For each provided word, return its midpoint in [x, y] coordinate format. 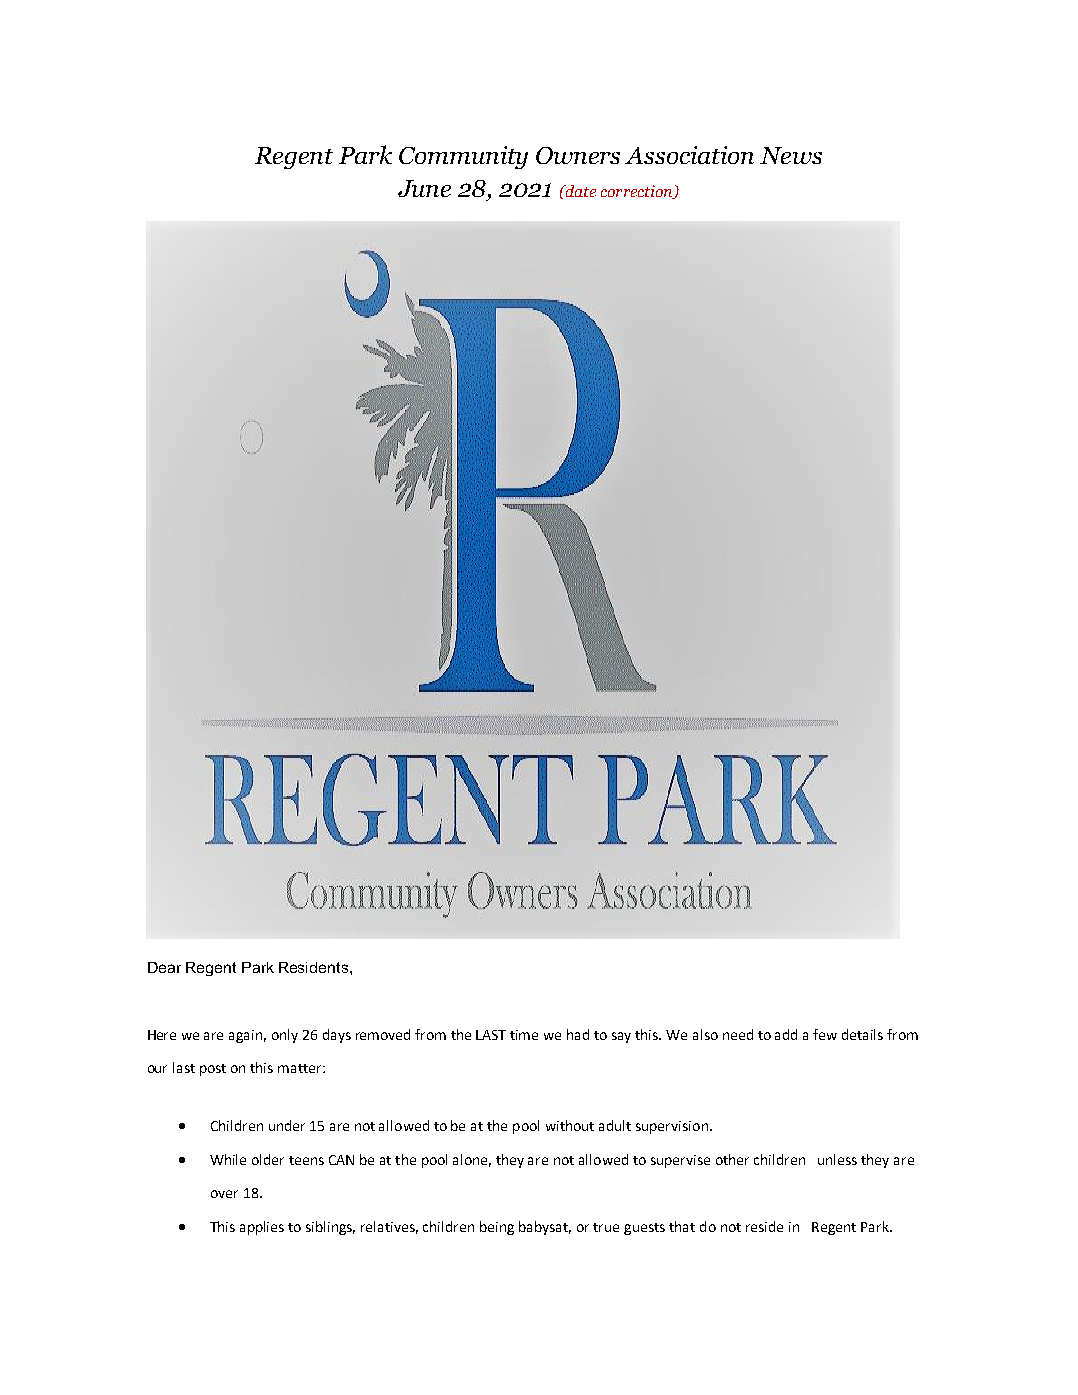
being [497, 1228]
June [424, 188]
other [732, 1159]
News [791, 155]
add [786, 1034]
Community [463, 157]
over [224, 1194]
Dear [164, 967]
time [524, 1035]
